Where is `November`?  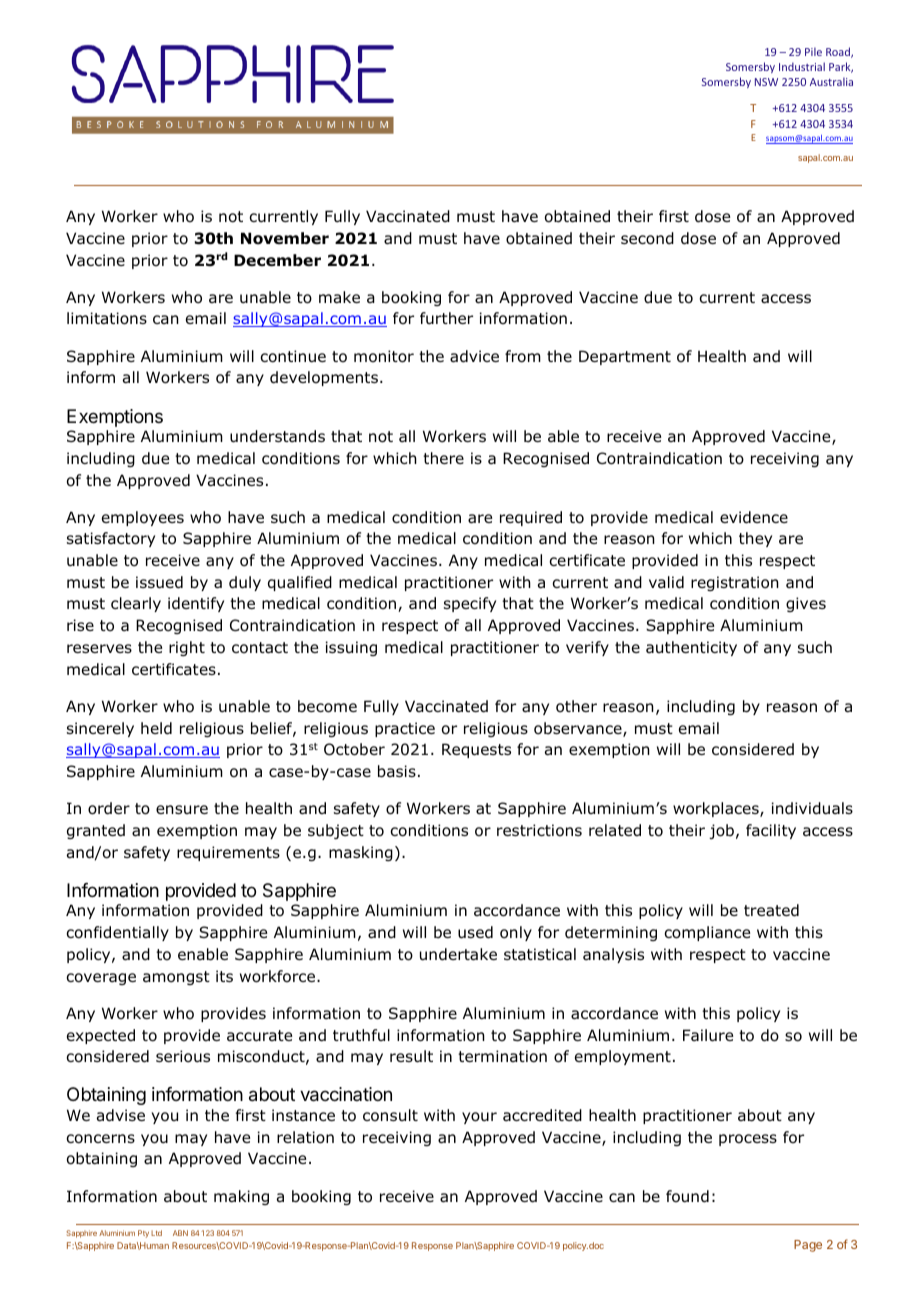
November is located at coordinates (285, 238).
